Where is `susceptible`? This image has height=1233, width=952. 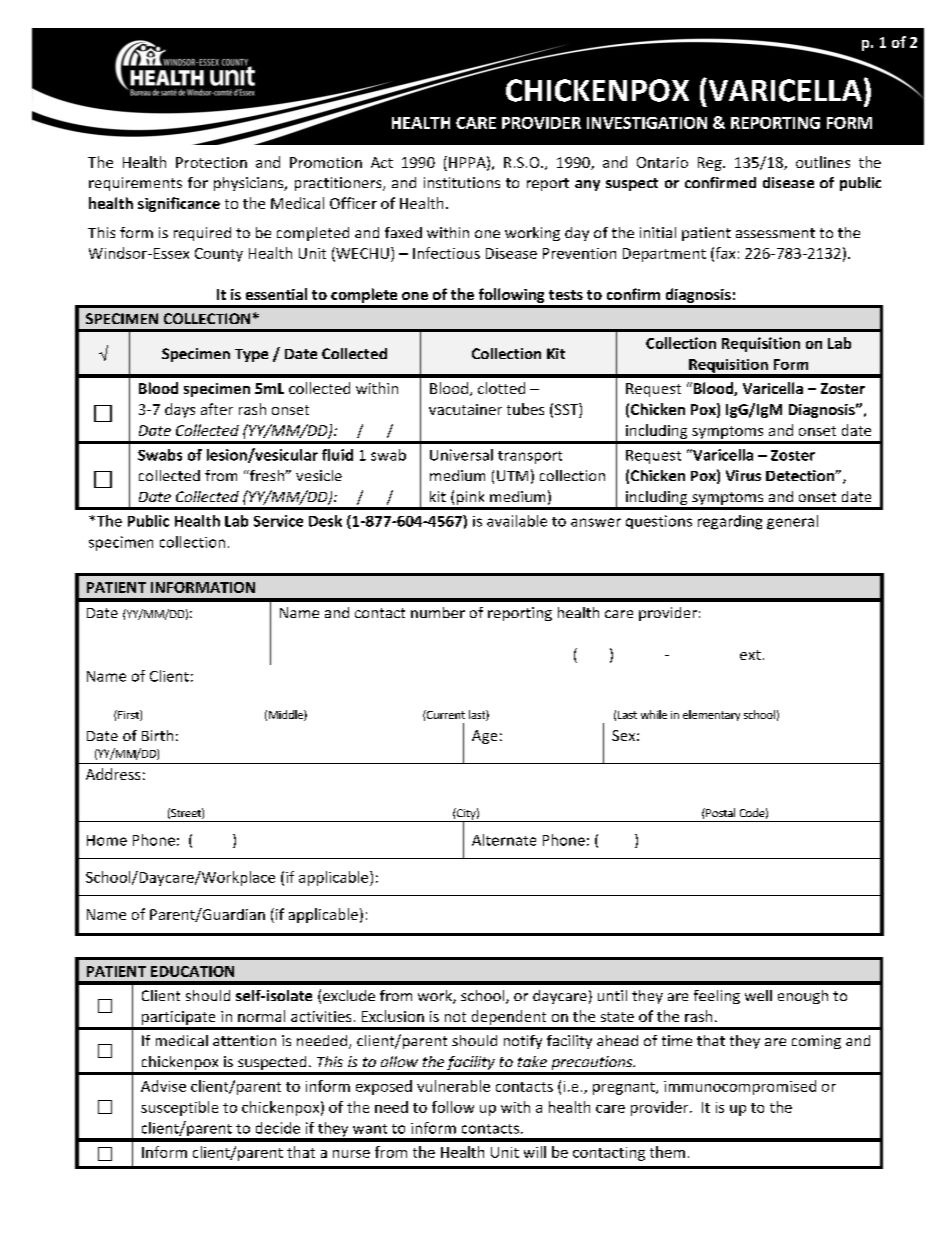
susceptible is located at coordinates (179, 1108).
